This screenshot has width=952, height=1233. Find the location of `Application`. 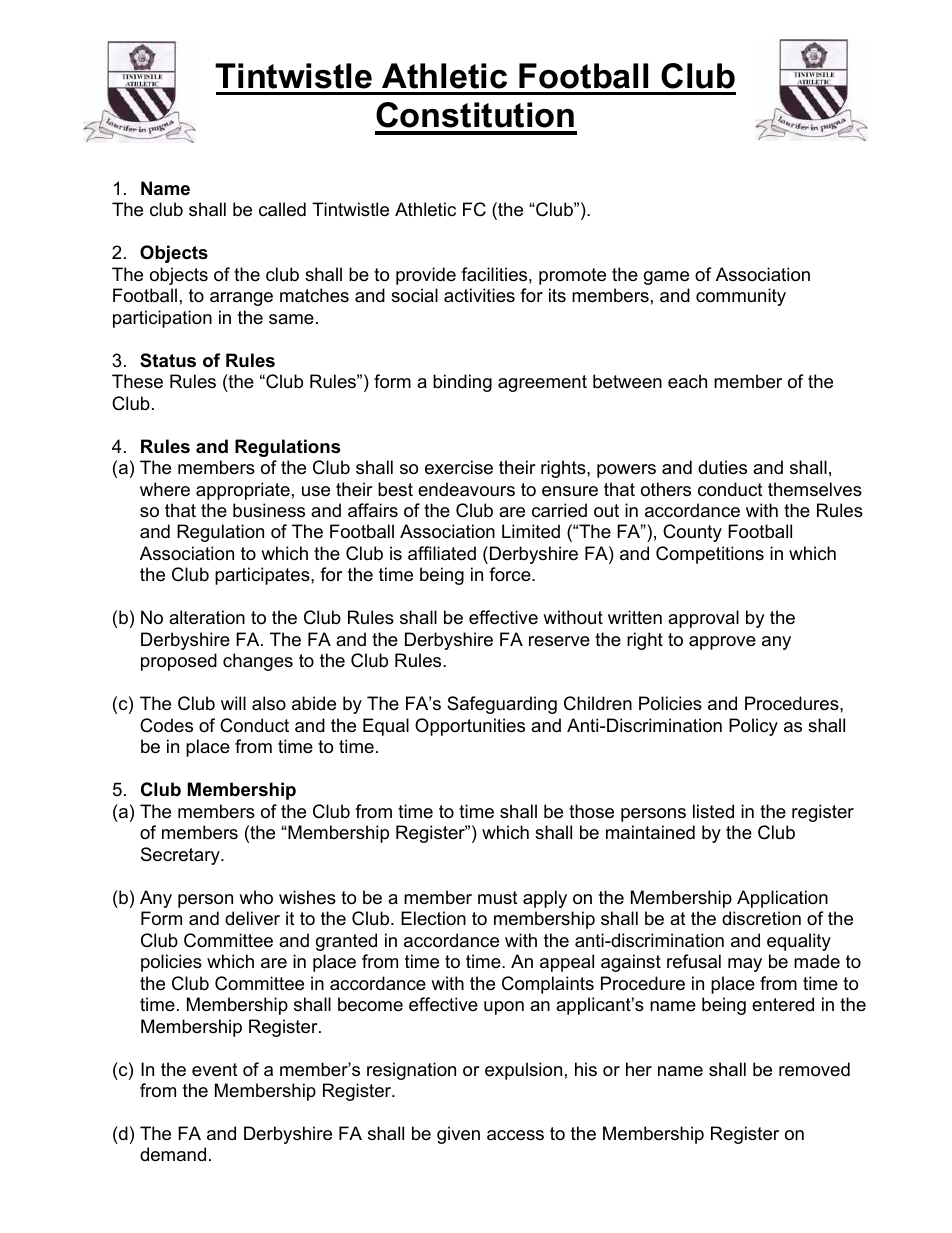

Application is located at coordinates (782, 899).
